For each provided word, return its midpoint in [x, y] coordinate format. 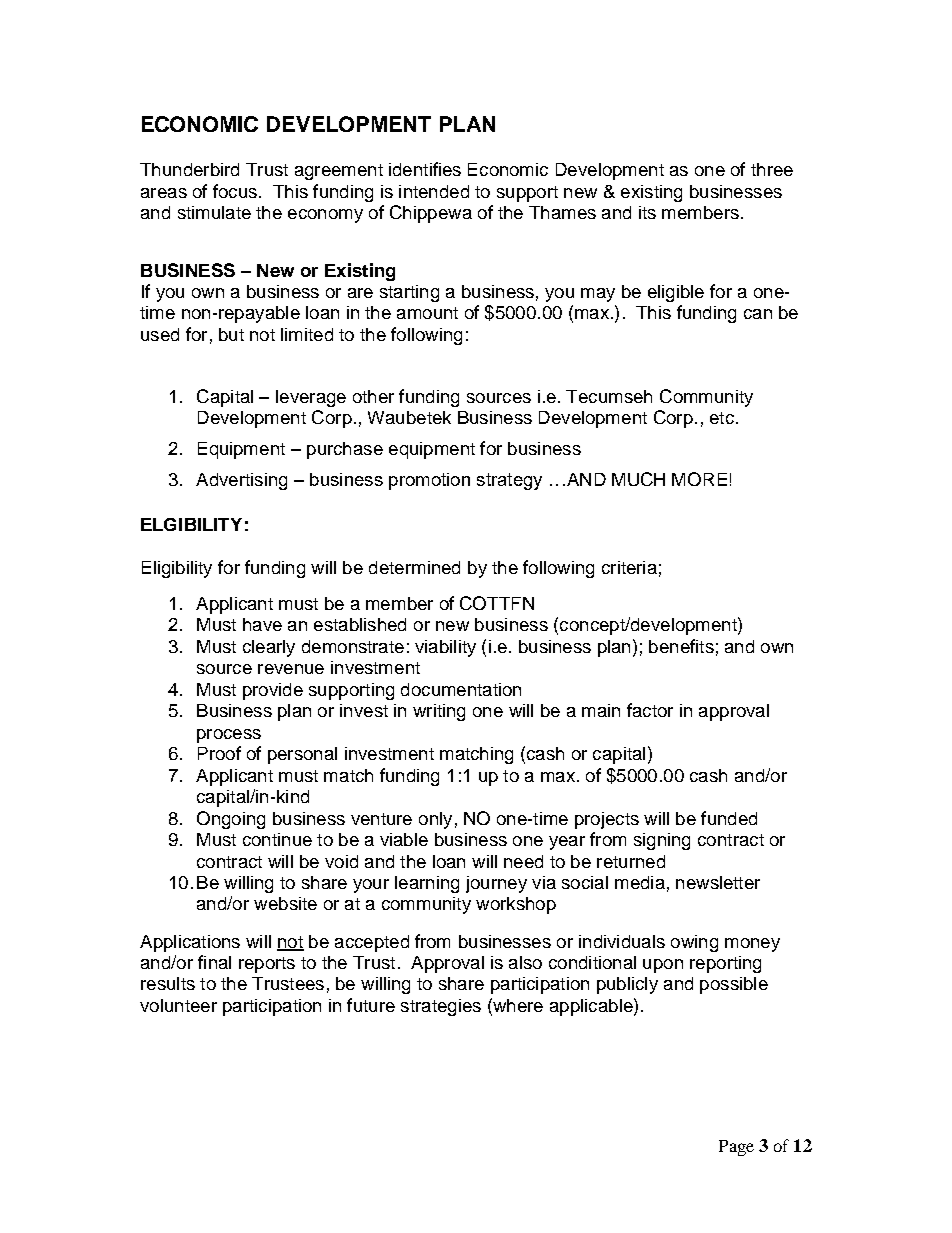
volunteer [178, 1005]
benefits [681, 646]
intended [434, 191]
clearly [269, 648]
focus [235, 191]
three [772, 169]
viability [445, 648]
